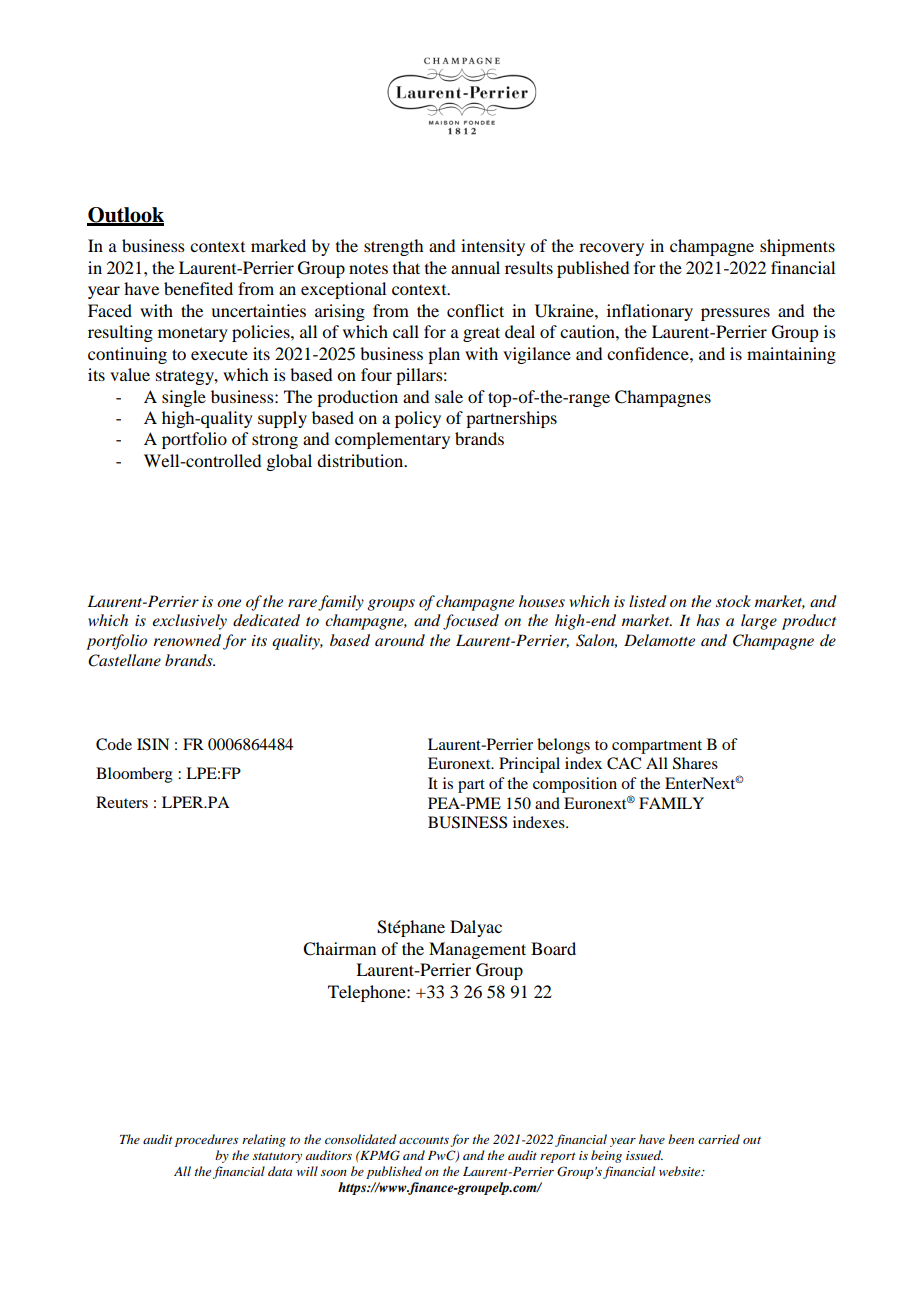 The image size is (924, 1308). Describe the element at coordinates (477, 950) in the document. I see `Management` at that location.
